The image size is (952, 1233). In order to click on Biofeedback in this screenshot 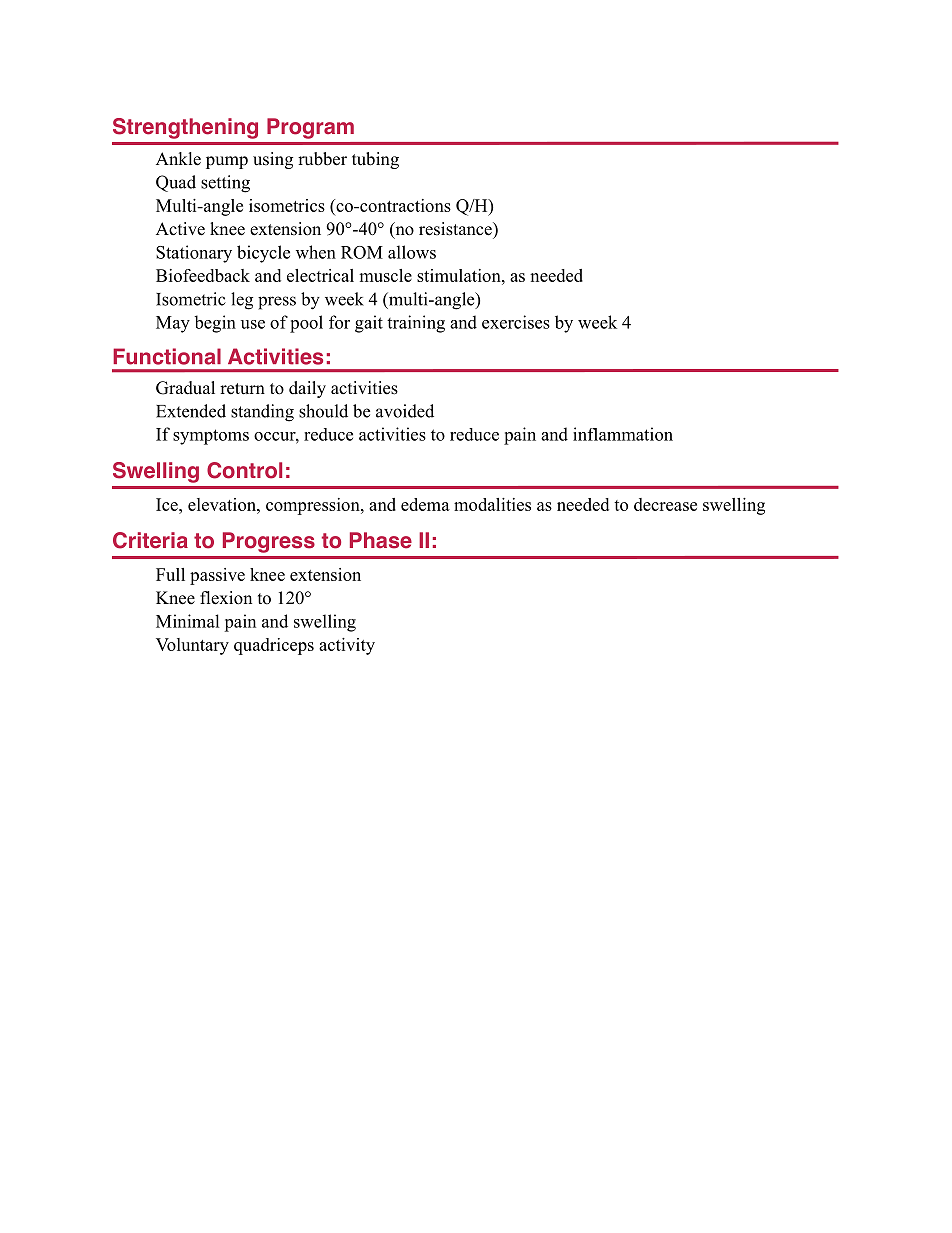, I will do `click(203, 275)`.
